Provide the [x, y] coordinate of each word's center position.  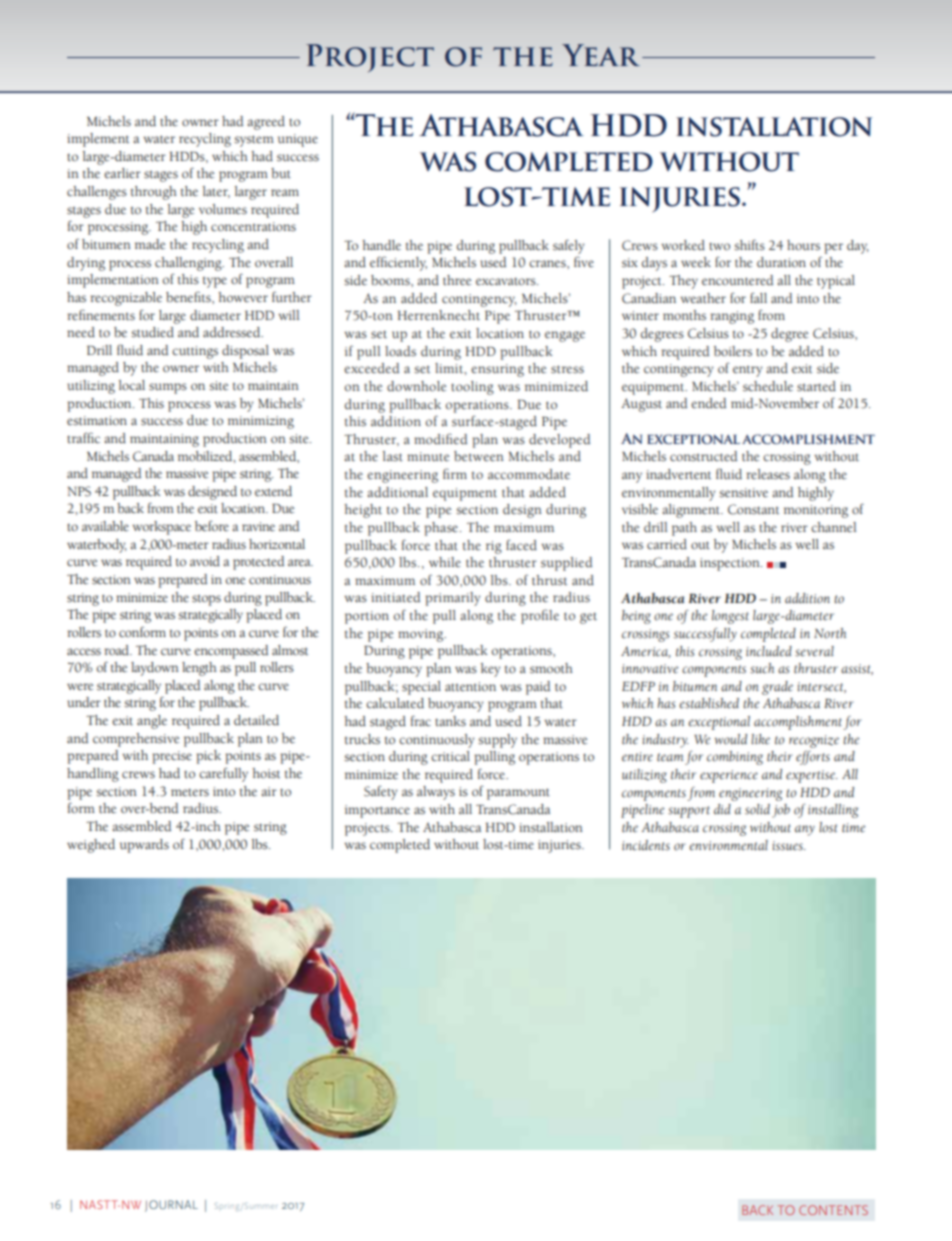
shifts [749, 245]
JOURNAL [171, 1206]
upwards [144, 846]
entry [748, 371]
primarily [453, 599]
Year [601, 55]
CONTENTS [833, 1210]
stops [206, 600]
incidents [646, 845]
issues [788, 846]
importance [377, 811]
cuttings [195, 352]
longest [730, 617]
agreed [266, 123]
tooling [472, 388]
